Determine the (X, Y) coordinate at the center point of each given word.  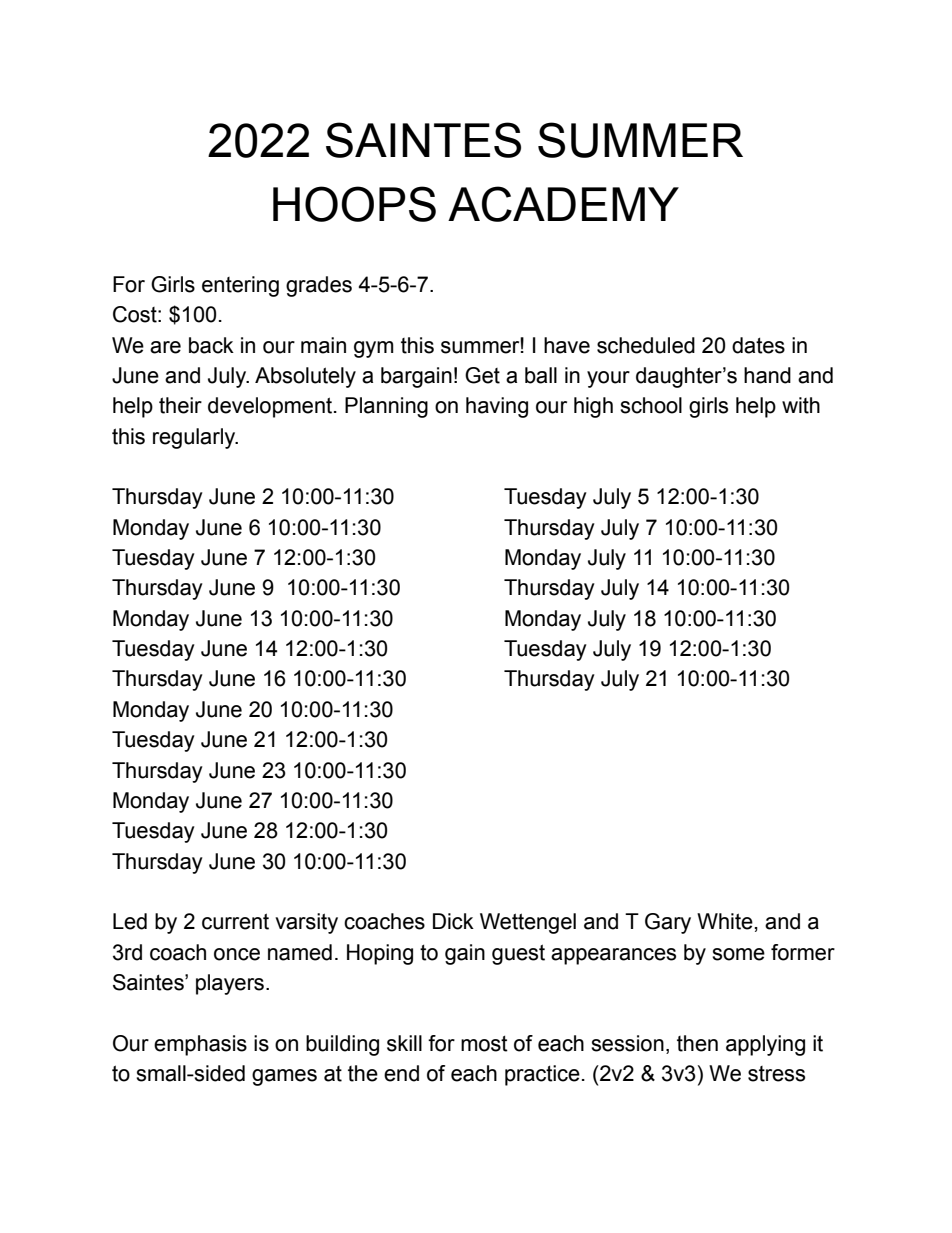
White (725, 921)
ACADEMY (563, 204)
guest (518, 954)
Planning (386, 407)
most (484, 1043)
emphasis (200, 1045)
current (235, 921)
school (651, 405)
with (801, 405)
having (497, 407)
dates (758, 345)
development (271, 407)
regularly (195, 438)
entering (240, 286)
